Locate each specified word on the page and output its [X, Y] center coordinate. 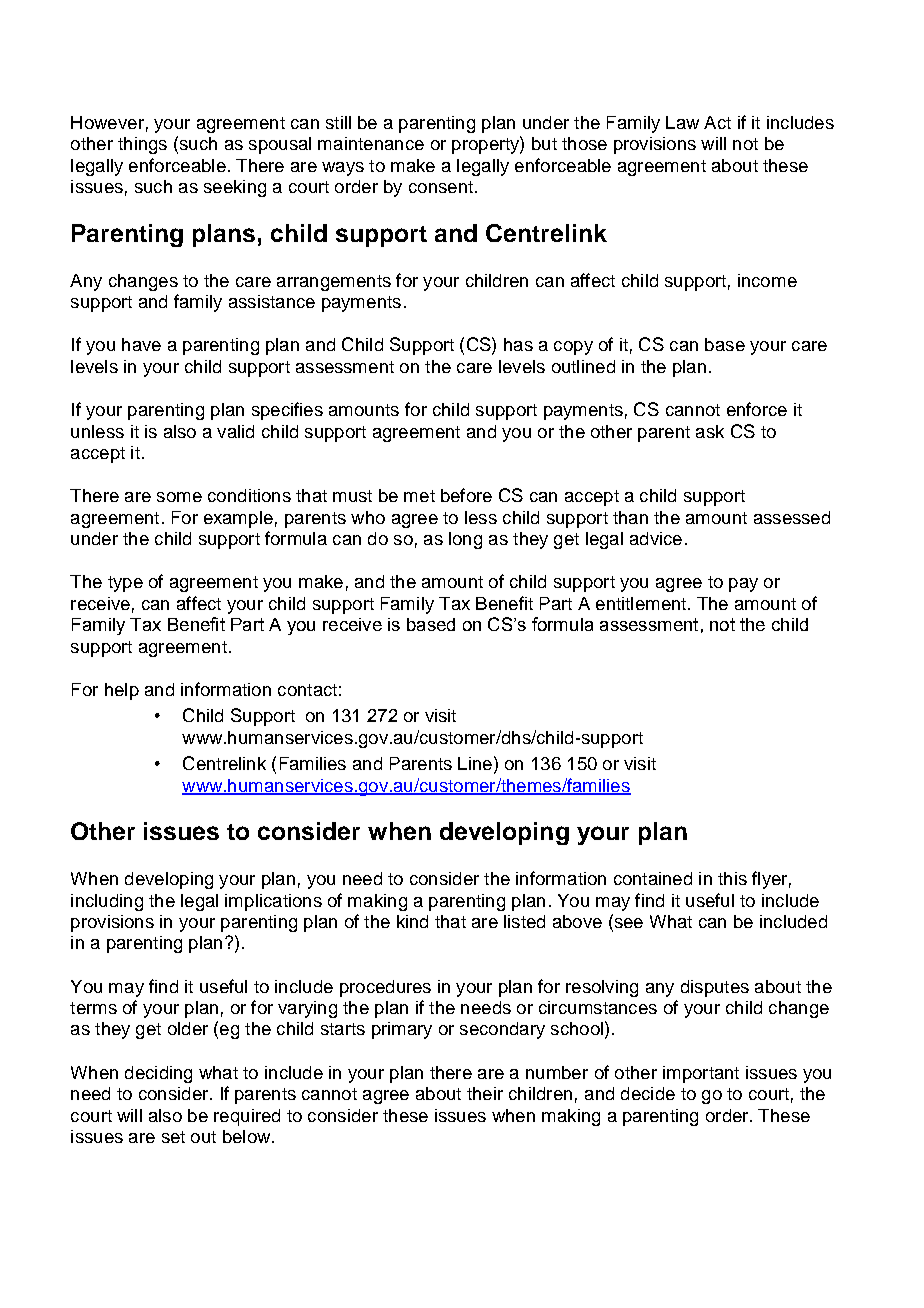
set [173, 1137]
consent [441, 187]
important [701, 1074]
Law [682, 122]
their [485, 1093]
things [142, 145]
